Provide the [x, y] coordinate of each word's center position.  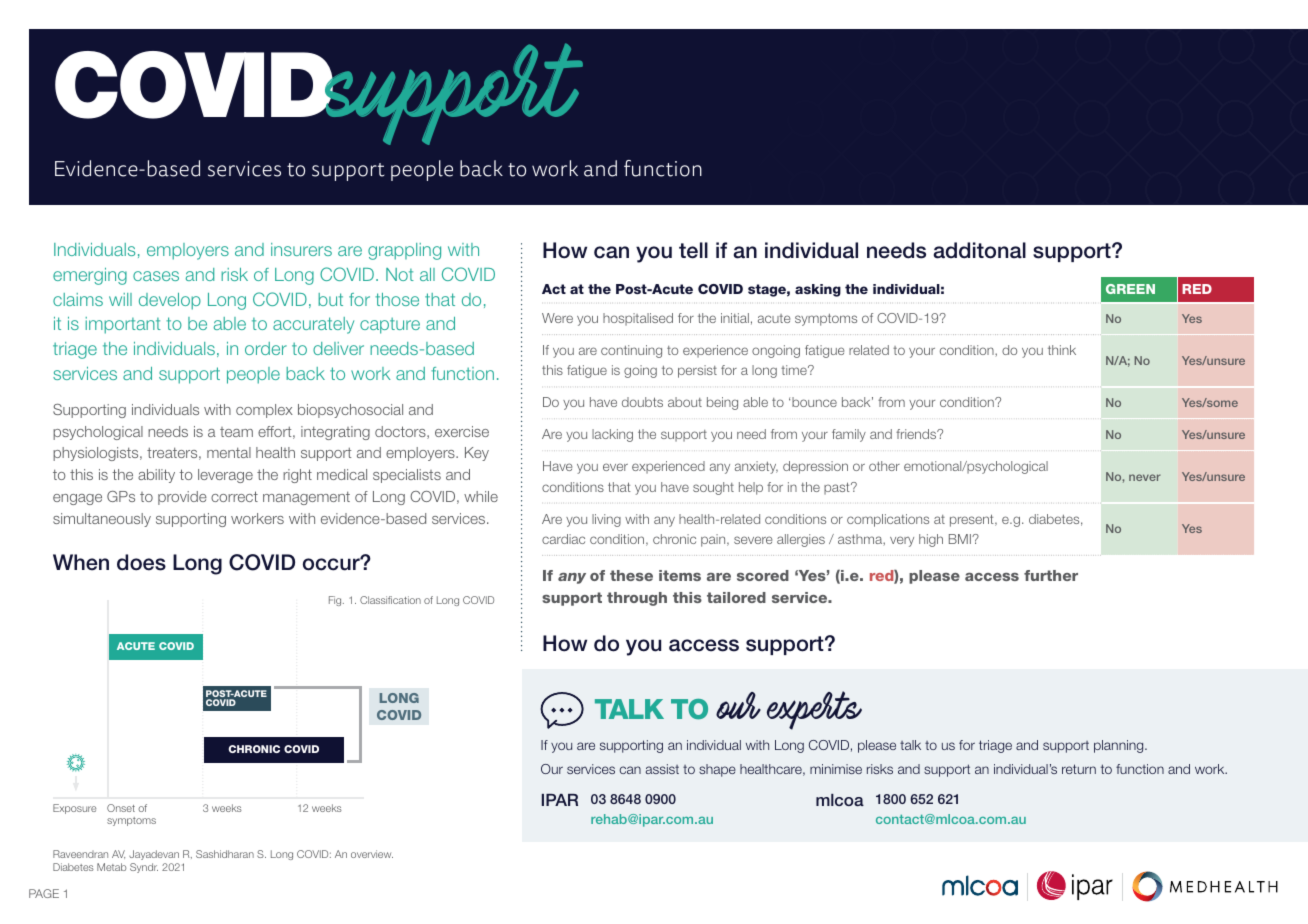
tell [693, 250]
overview [372, 854]
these [631, 575]
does [141, 562]
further [1051, 575]
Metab [111, 867]
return [1079, 769]
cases [156, 276]
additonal [980, 250]
